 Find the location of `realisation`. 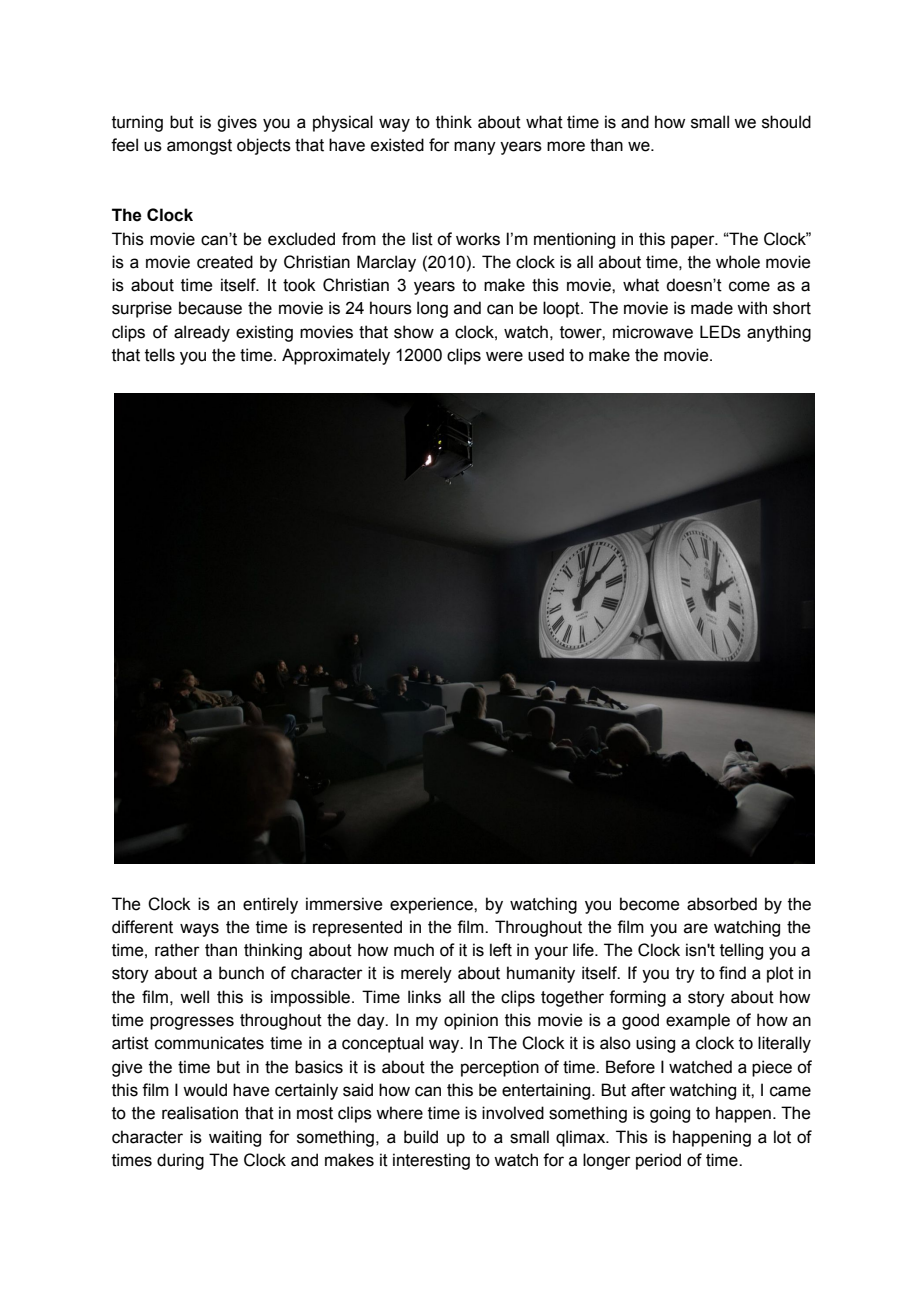

realisation is located at coordinates (200, 1113).
